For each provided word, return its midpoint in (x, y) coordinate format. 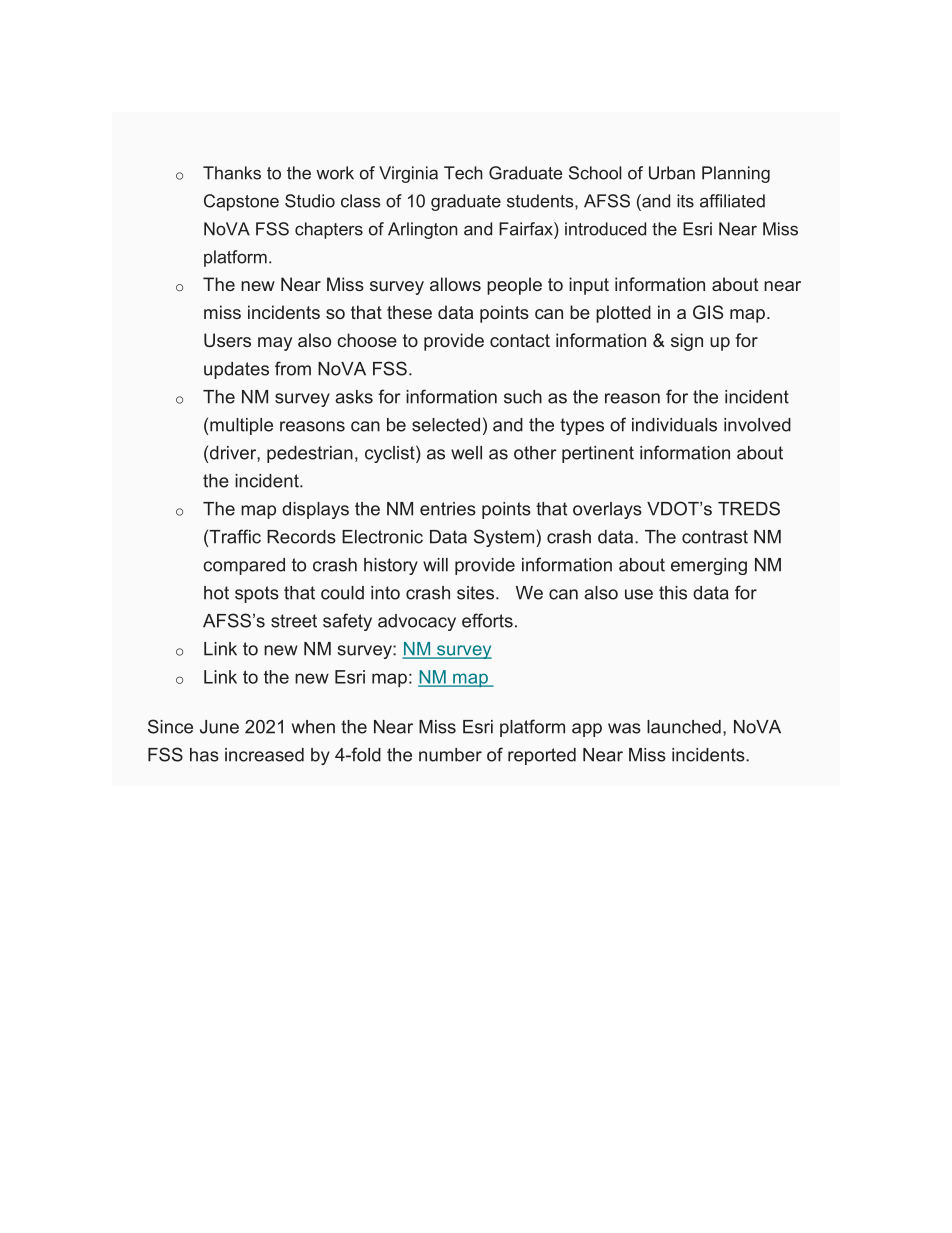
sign (687, 342)
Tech (463, 173)
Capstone (241, 202)
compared (244, 566)
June (219, 727)
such (523, 397)
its (685, 201)
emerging (709, 566)
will (435, 565)
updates (236, 370)
